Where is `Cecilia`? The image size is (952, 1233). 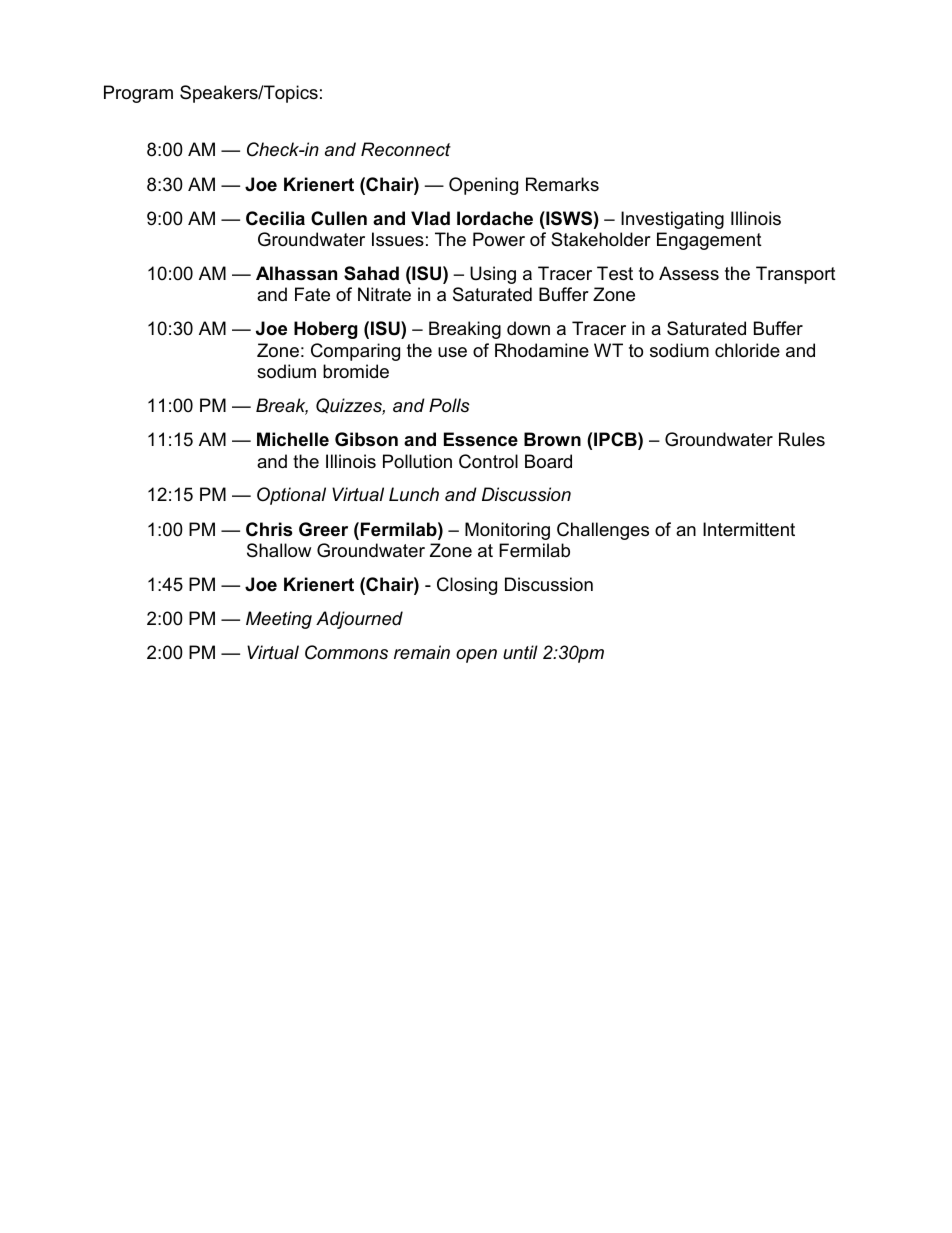 Cecilia is located at coordinates (275, 218).
